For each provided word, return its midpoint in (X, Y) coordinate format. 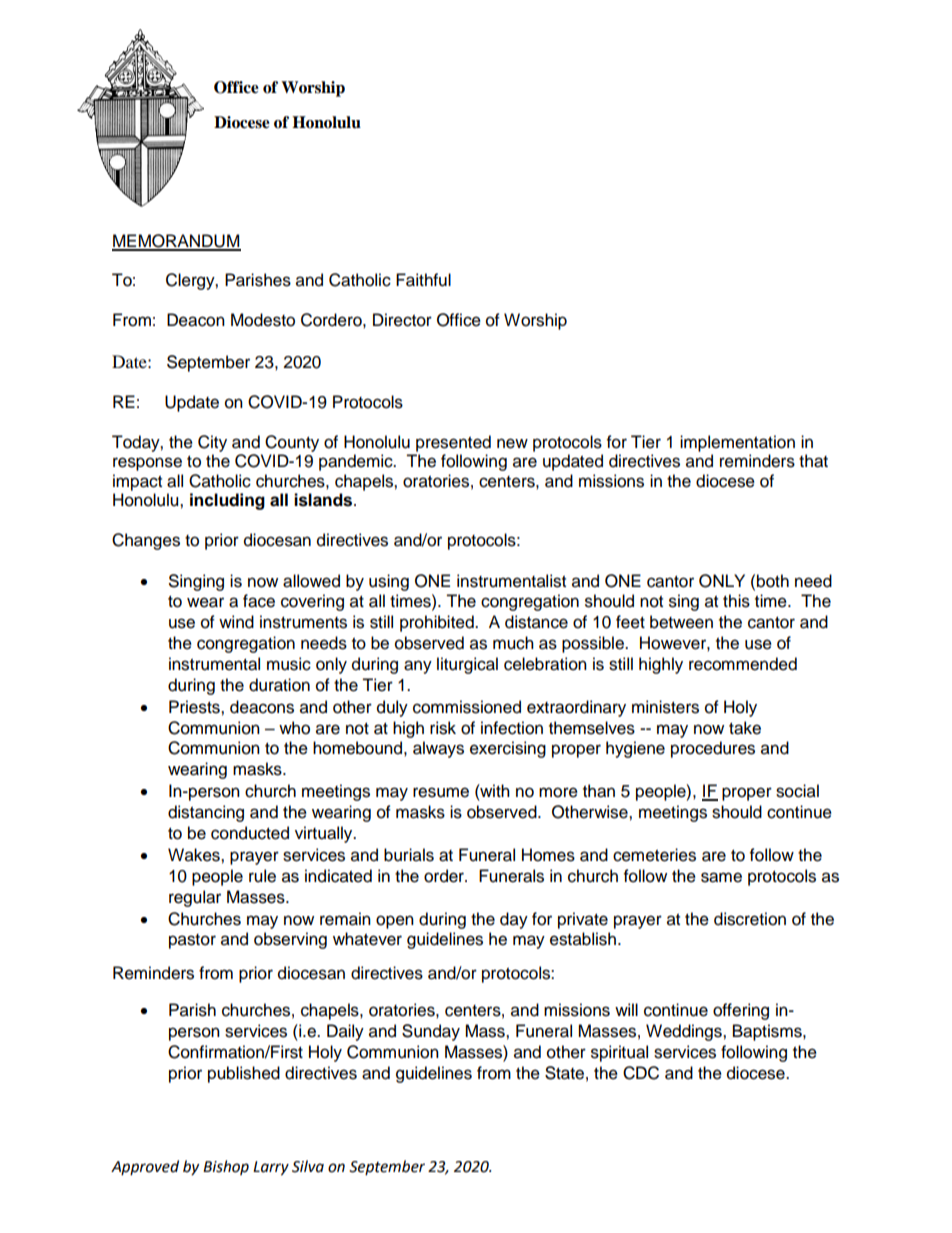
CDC (641, 1073)
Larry (271, 1168)
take (745, 728)
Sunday (431, 1032)
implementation (737, 443)
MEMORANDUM (176, 242)
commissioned (467, 707)
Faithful (423, 280)
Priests (195, 707)
